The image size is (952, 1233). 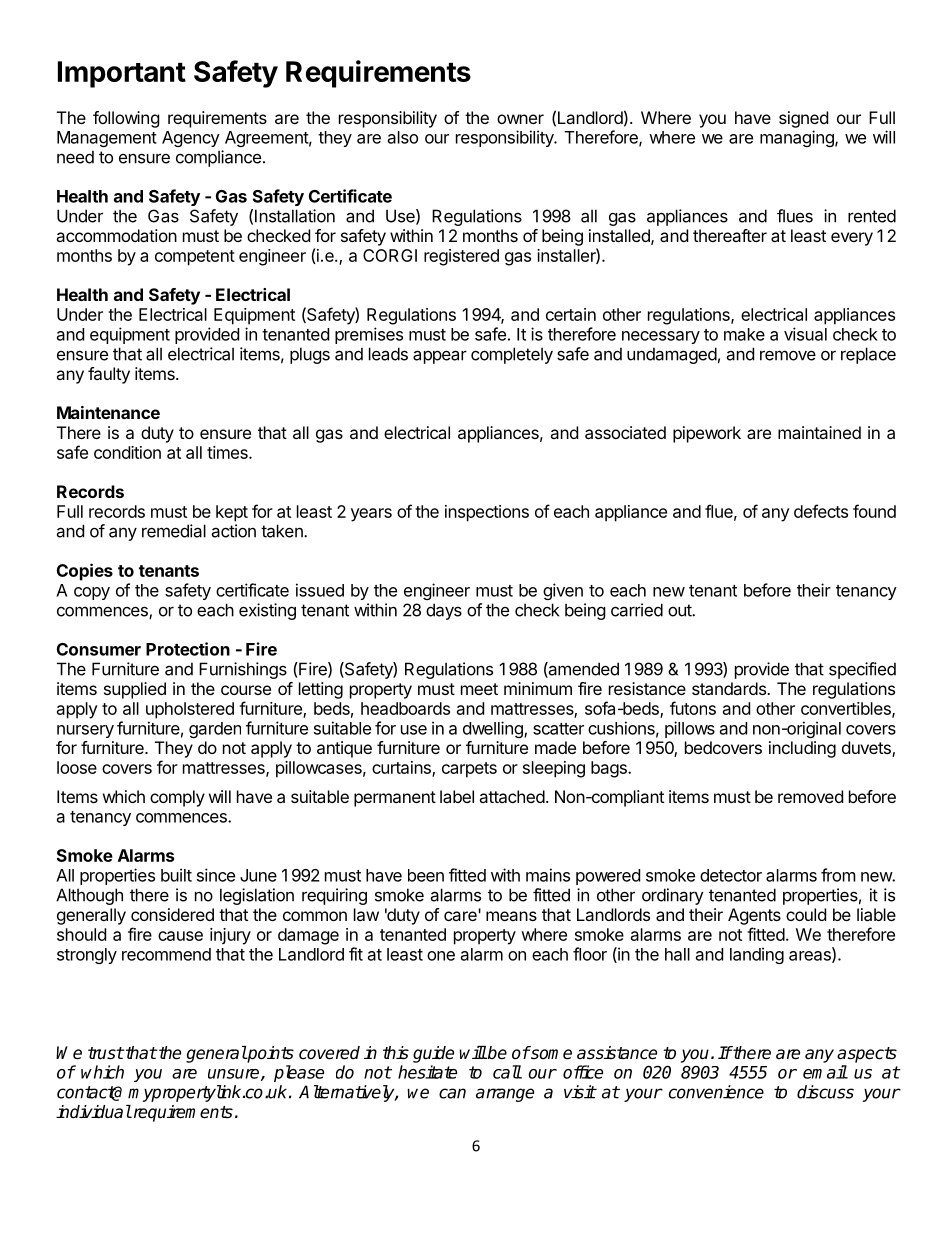 What do you see at coordinates (803, 119) in the image?
I see `signed` at bounding box center [803, 119].
